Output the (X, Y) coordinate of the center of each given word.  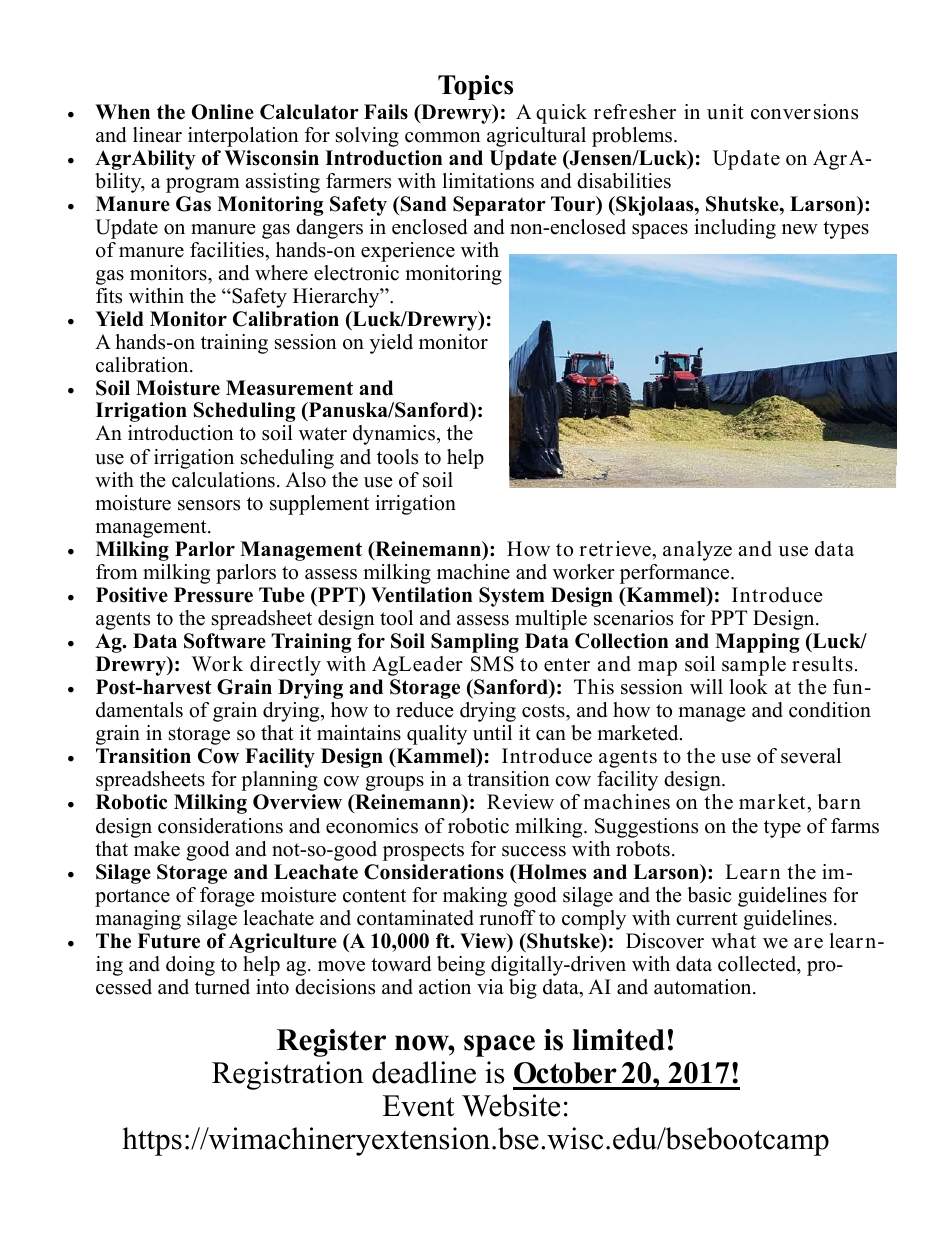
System (512, 597)
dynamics (395, 435)
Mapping (757, 643)
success (534, 851)
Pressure (213, 595)
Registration (288, 1075)
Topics (475, 87)
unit (725, 112)
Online (223, 112)
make (157, 849)
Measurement (289, 388)
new (800, 229)
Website (511, 1105)
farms (855, 826)
